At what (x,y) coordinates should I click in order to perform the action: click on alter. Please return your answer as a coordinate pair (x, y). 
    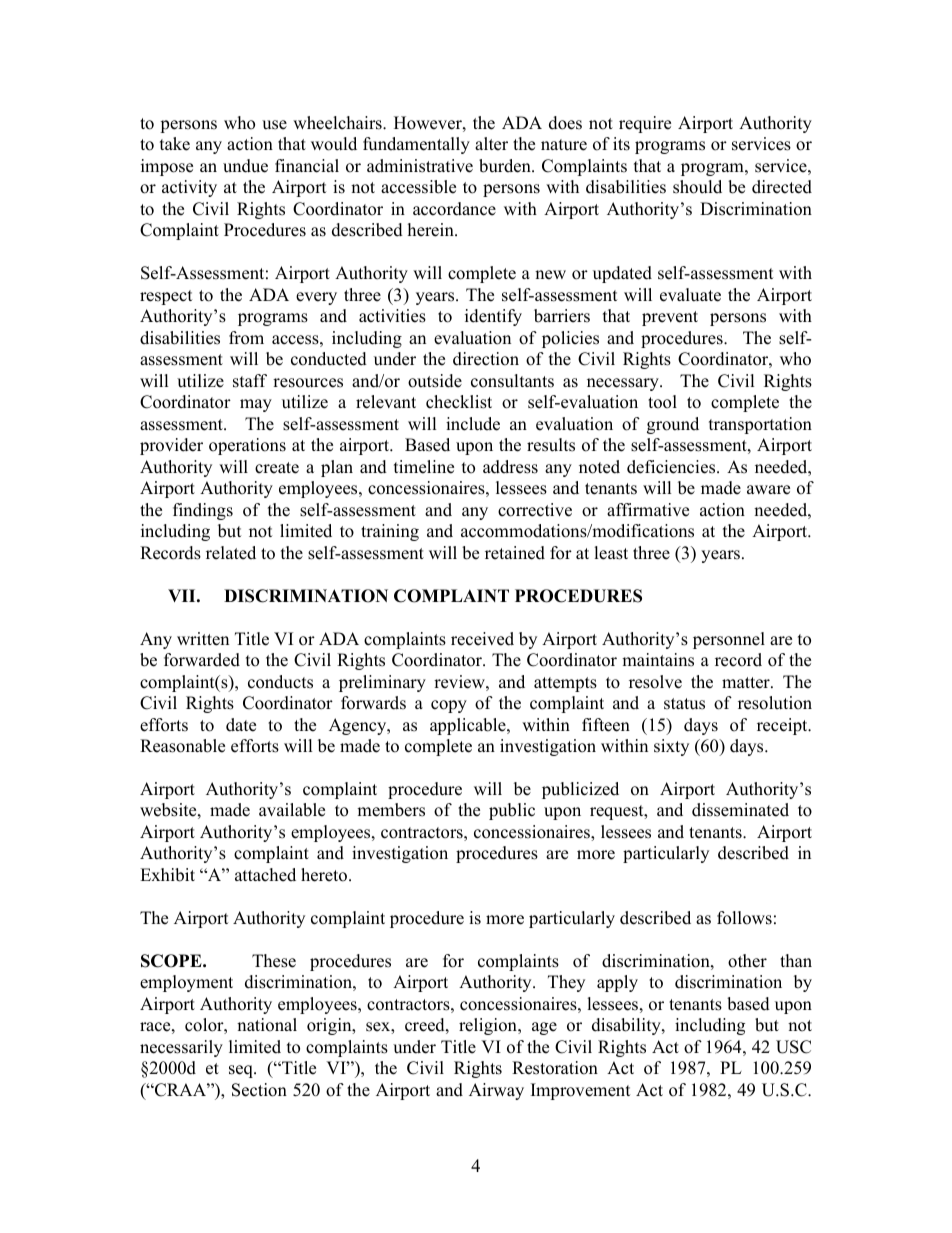
    Looking at the image, I should click on (491, 144).
